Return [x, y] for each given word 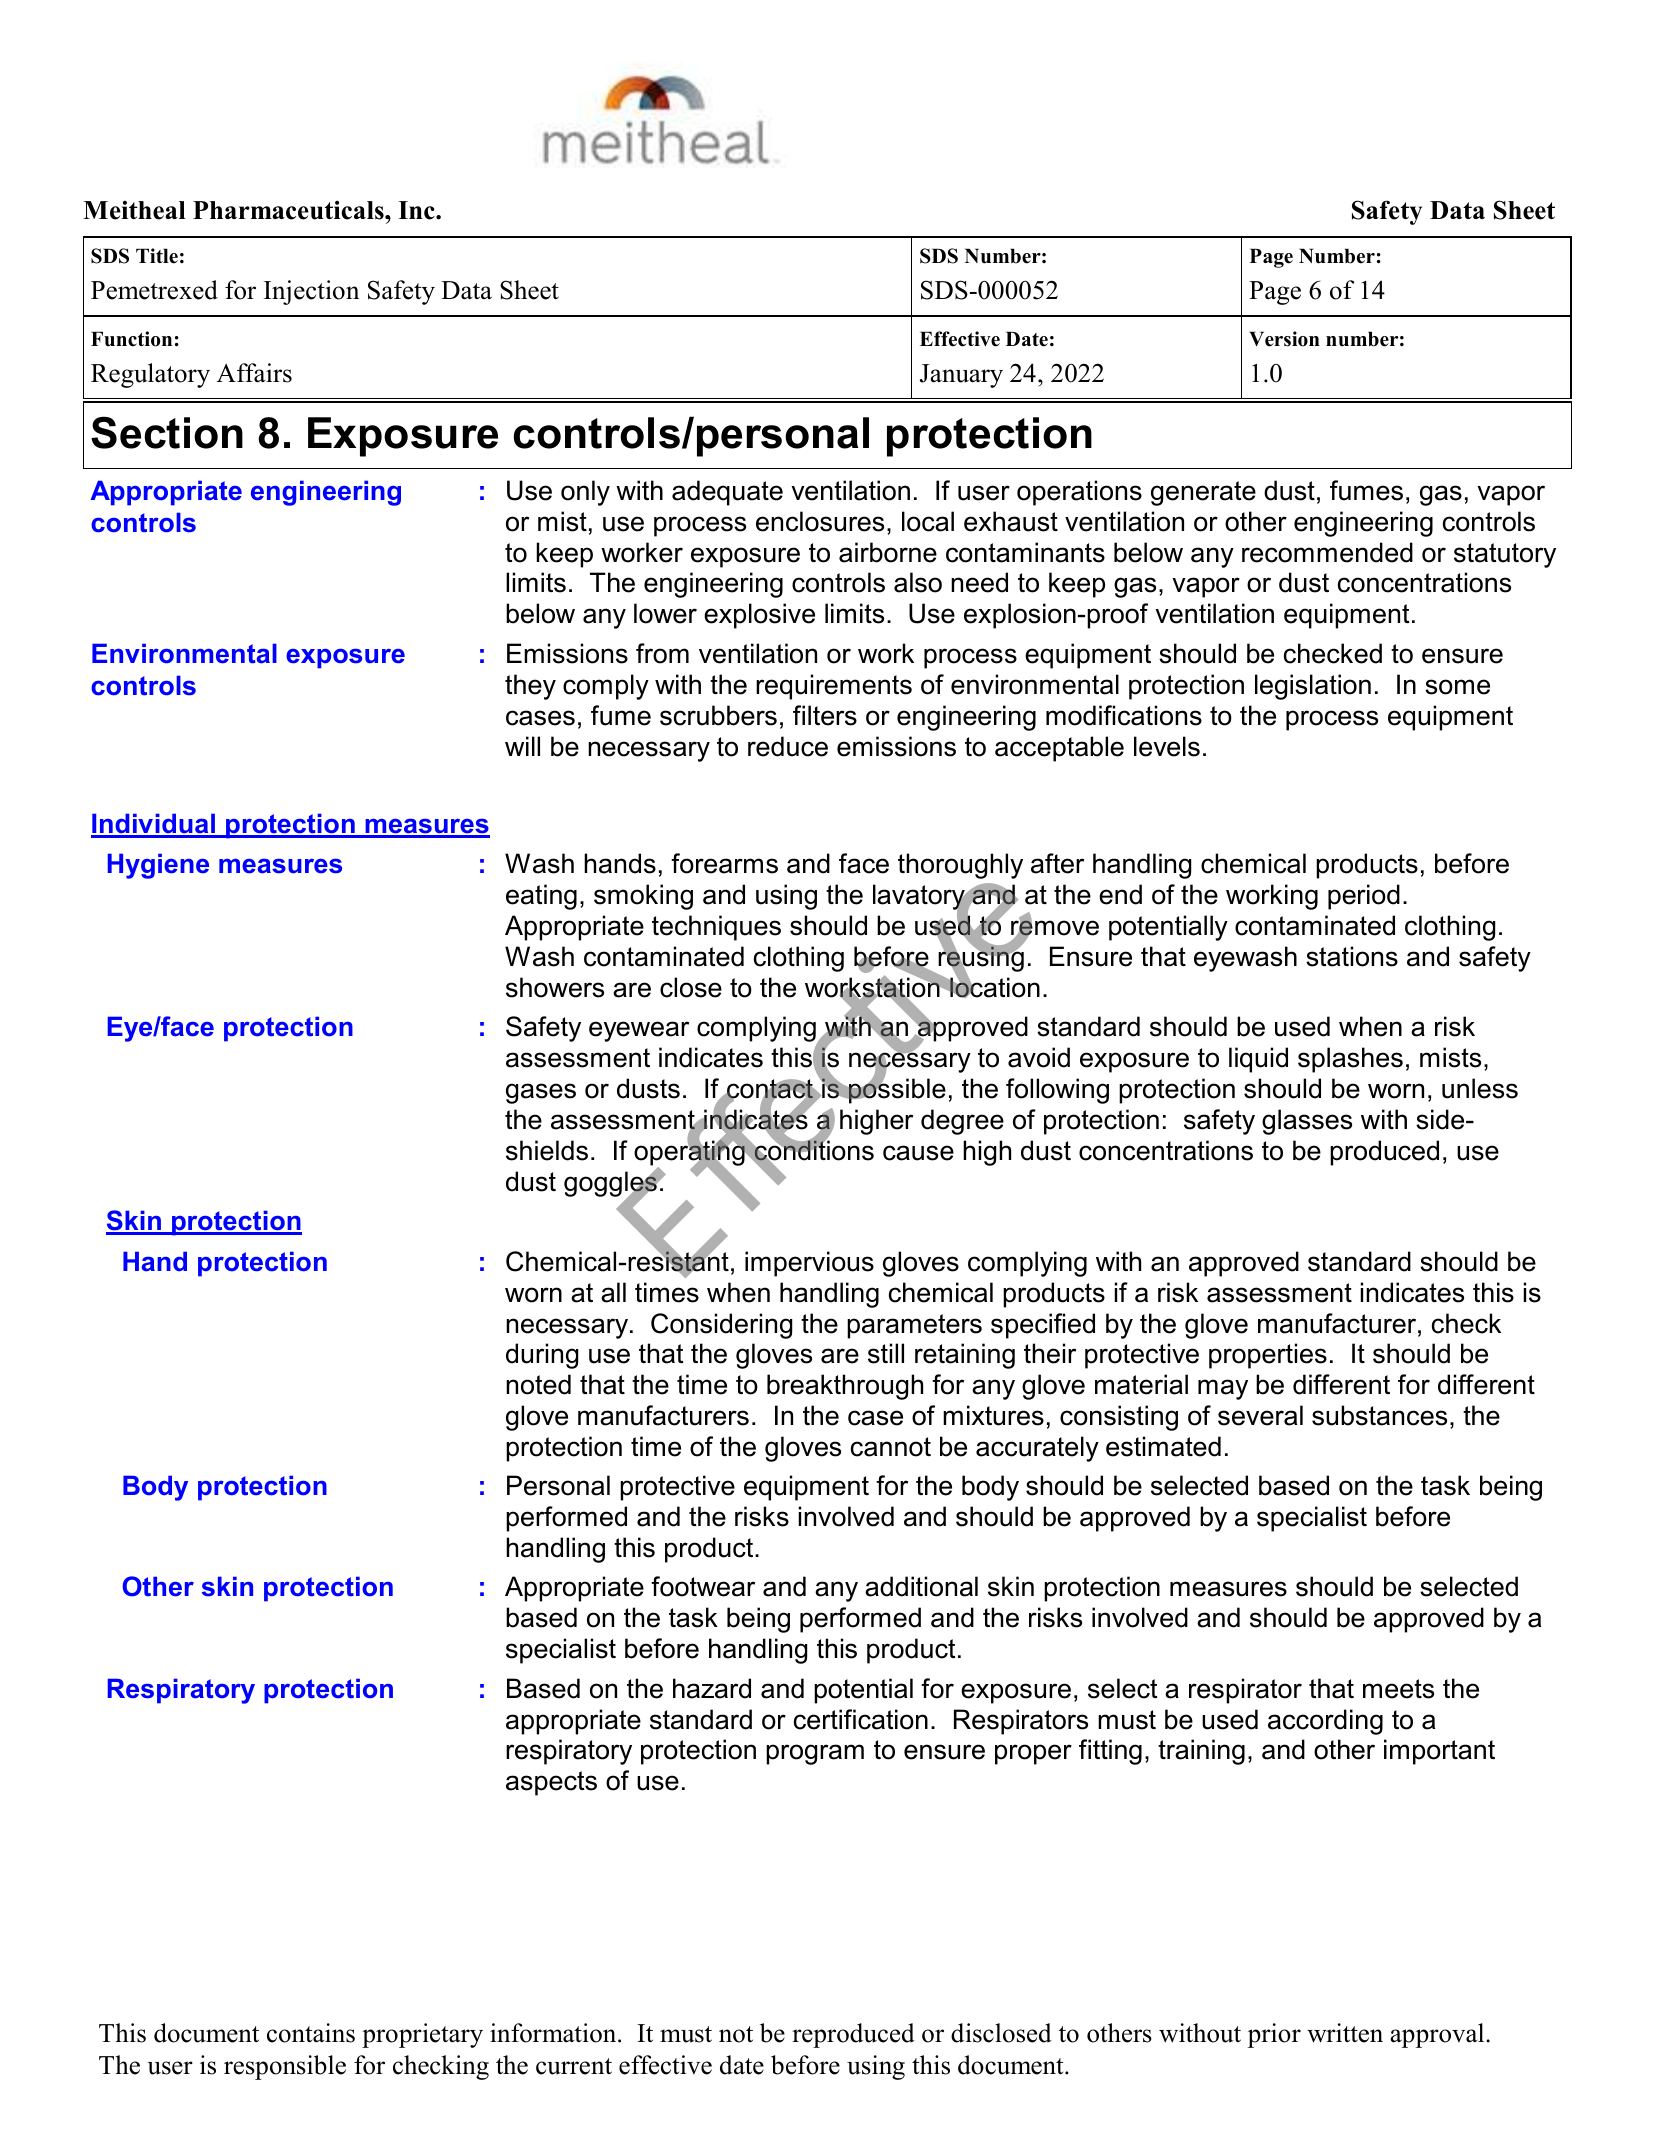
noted [538, 1384]
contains [311, 2033]
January [961, 376]
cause [918, 1153]
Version [1284, 339]
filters [825, 715]
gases [541, 1093]
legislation [1313, 687]
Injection [311, 292]
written [1345, 2033]
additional [921, 1586]
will [522, 746]
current [574, 2066]
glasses [1307, 1122]
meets [1398, 1689]
